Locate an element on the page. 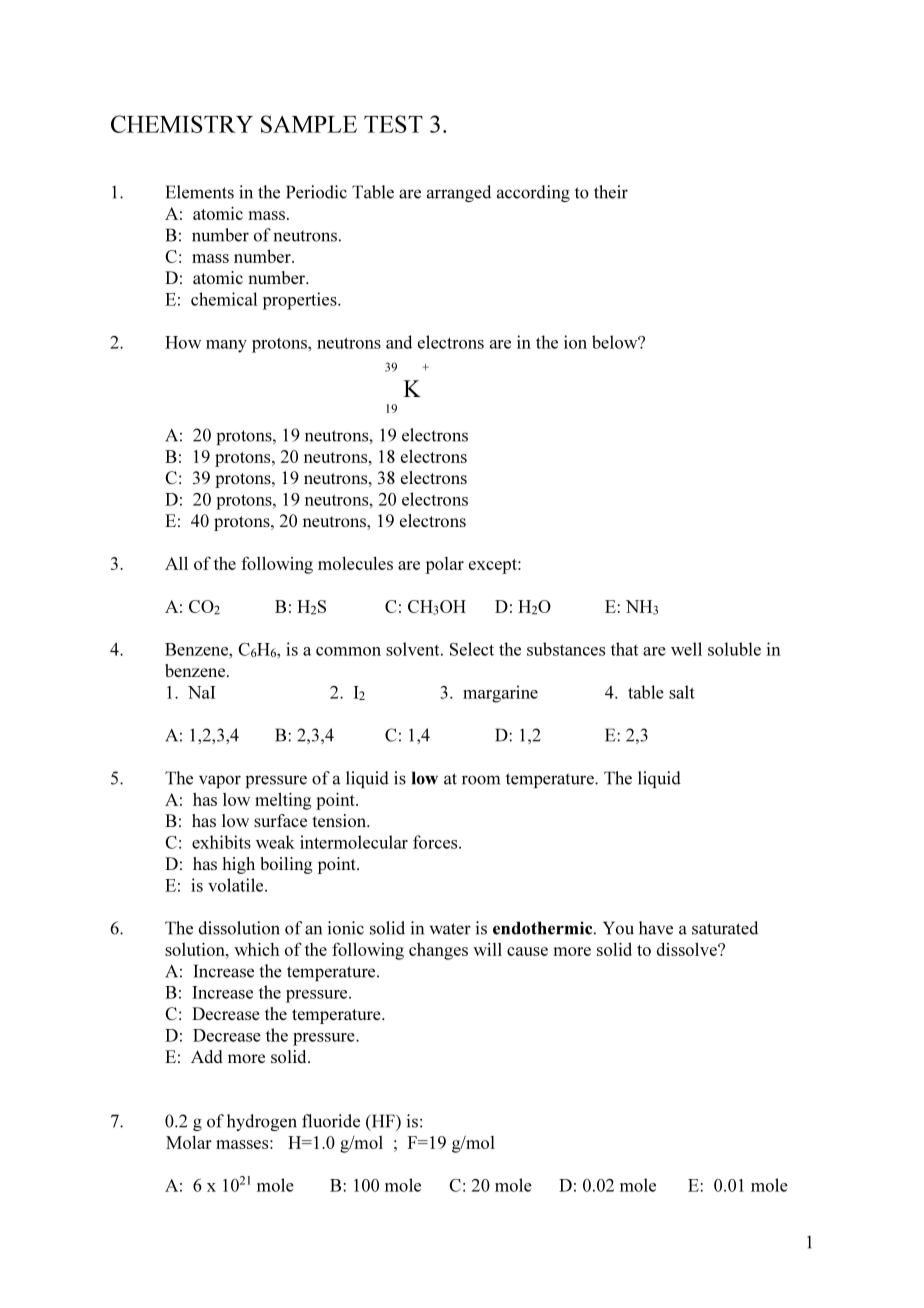 This page has height=1308, width=924. have is located at coordinates (656, 928).
